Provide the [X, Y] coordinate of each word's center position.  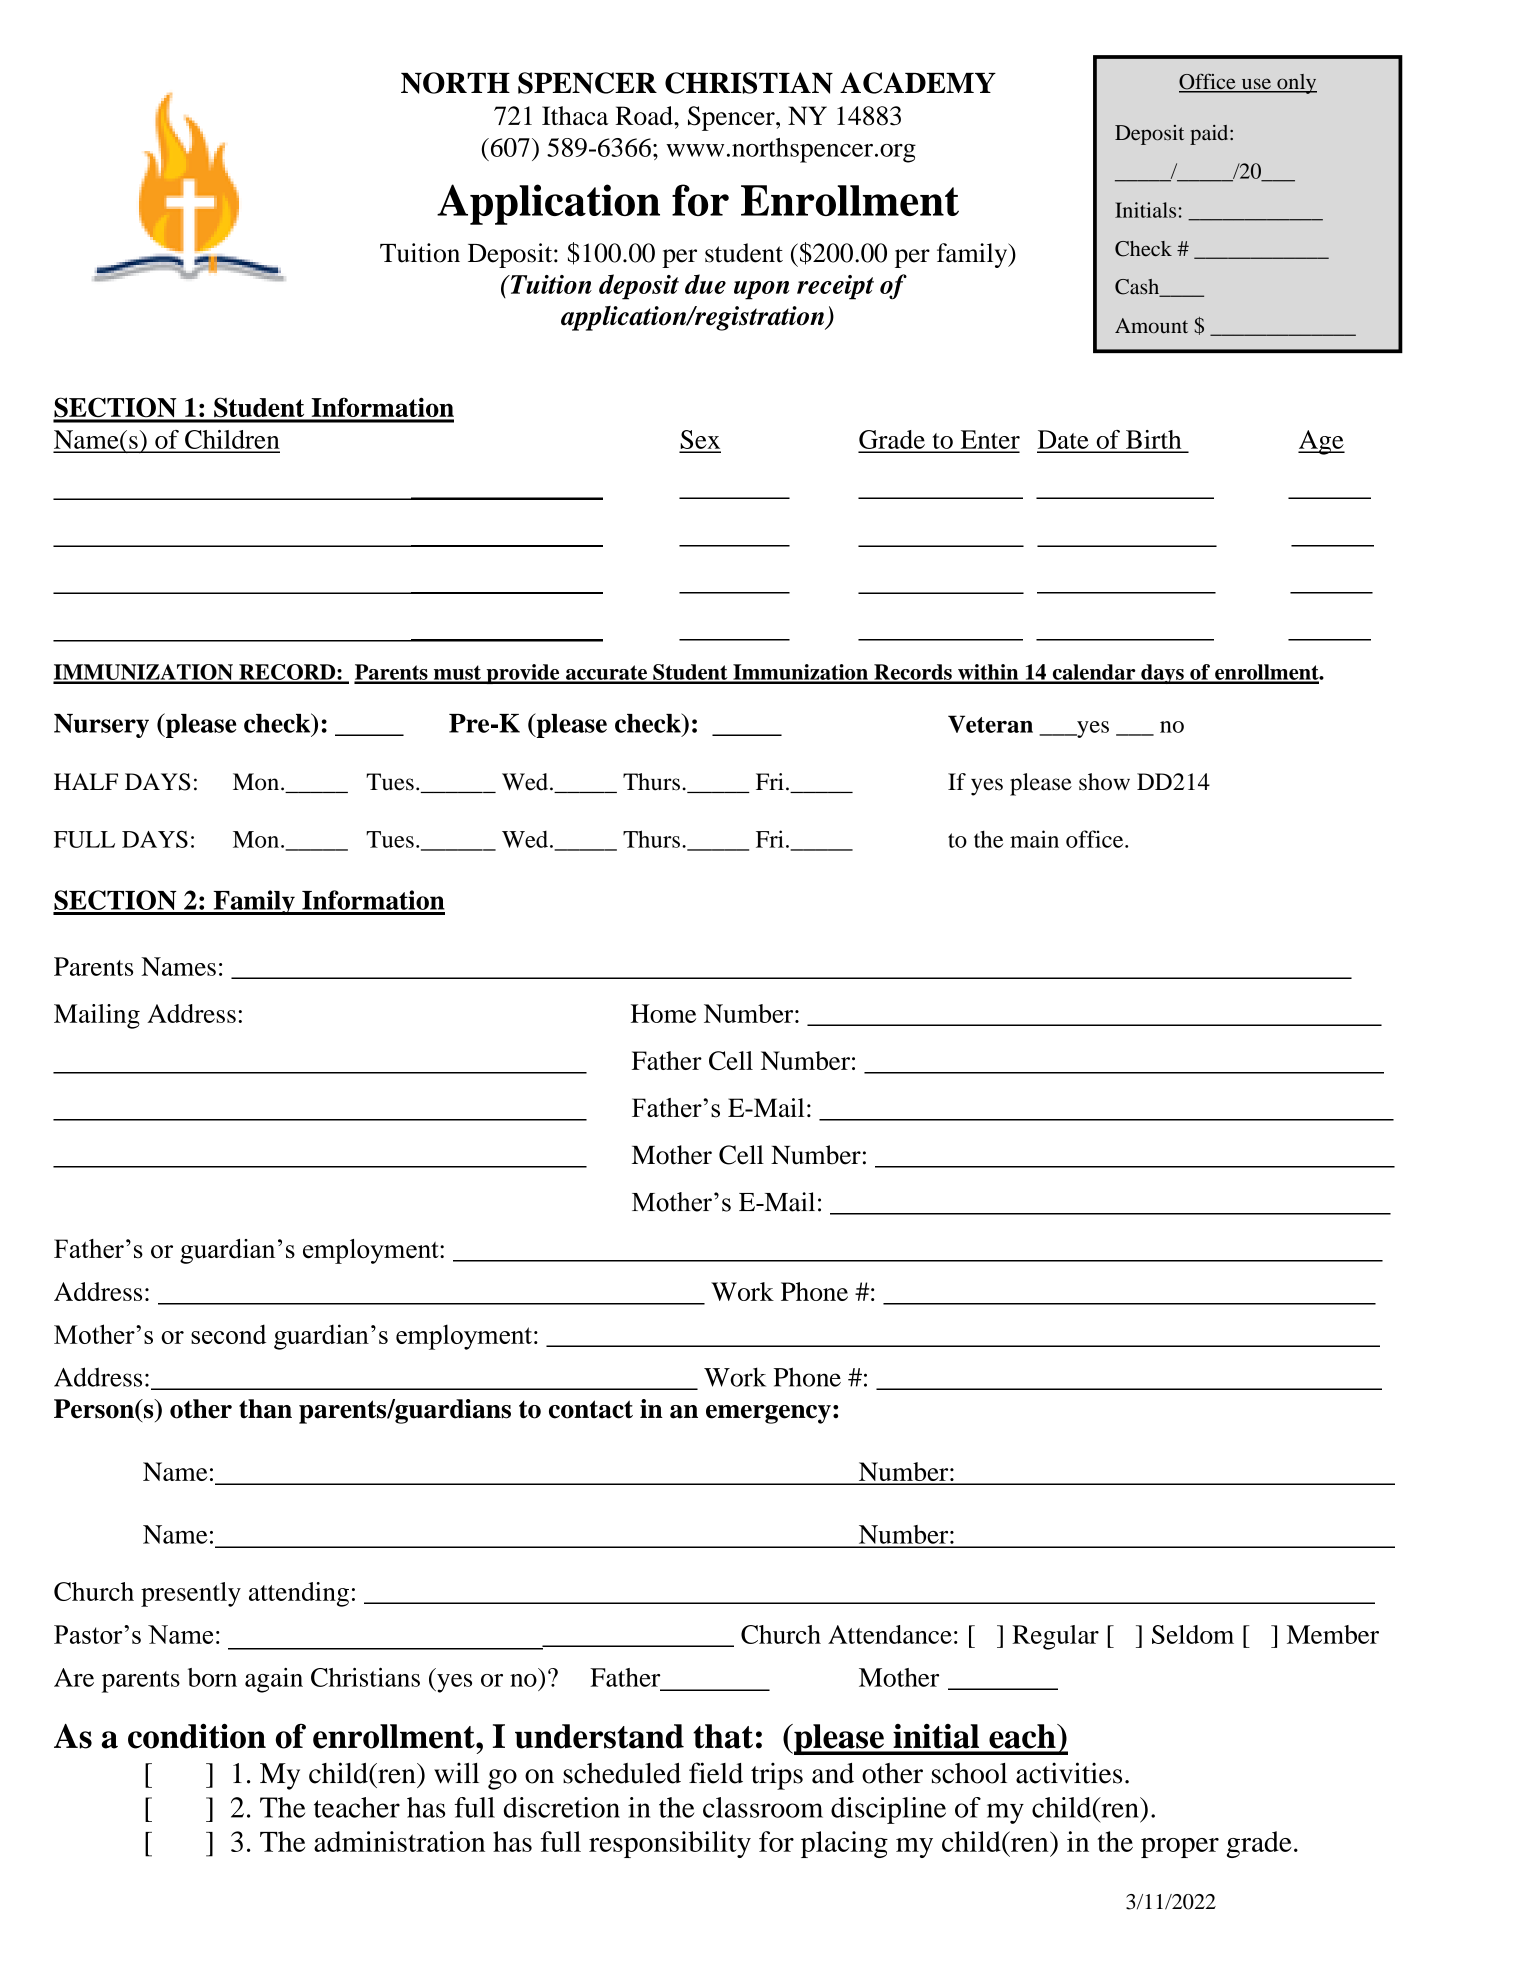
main [1034, 839]
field [716, 1773]
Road [645, 115]
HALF [86, 781]
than [265, 1409]
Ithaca [575, 115]
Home [663, 1013]
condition [197, 1736]
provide [523, 674]
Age [1321, 442]
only [1296, 84]
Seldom [1193, 1634]
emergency [768, 1414]
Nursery [101, 726]
